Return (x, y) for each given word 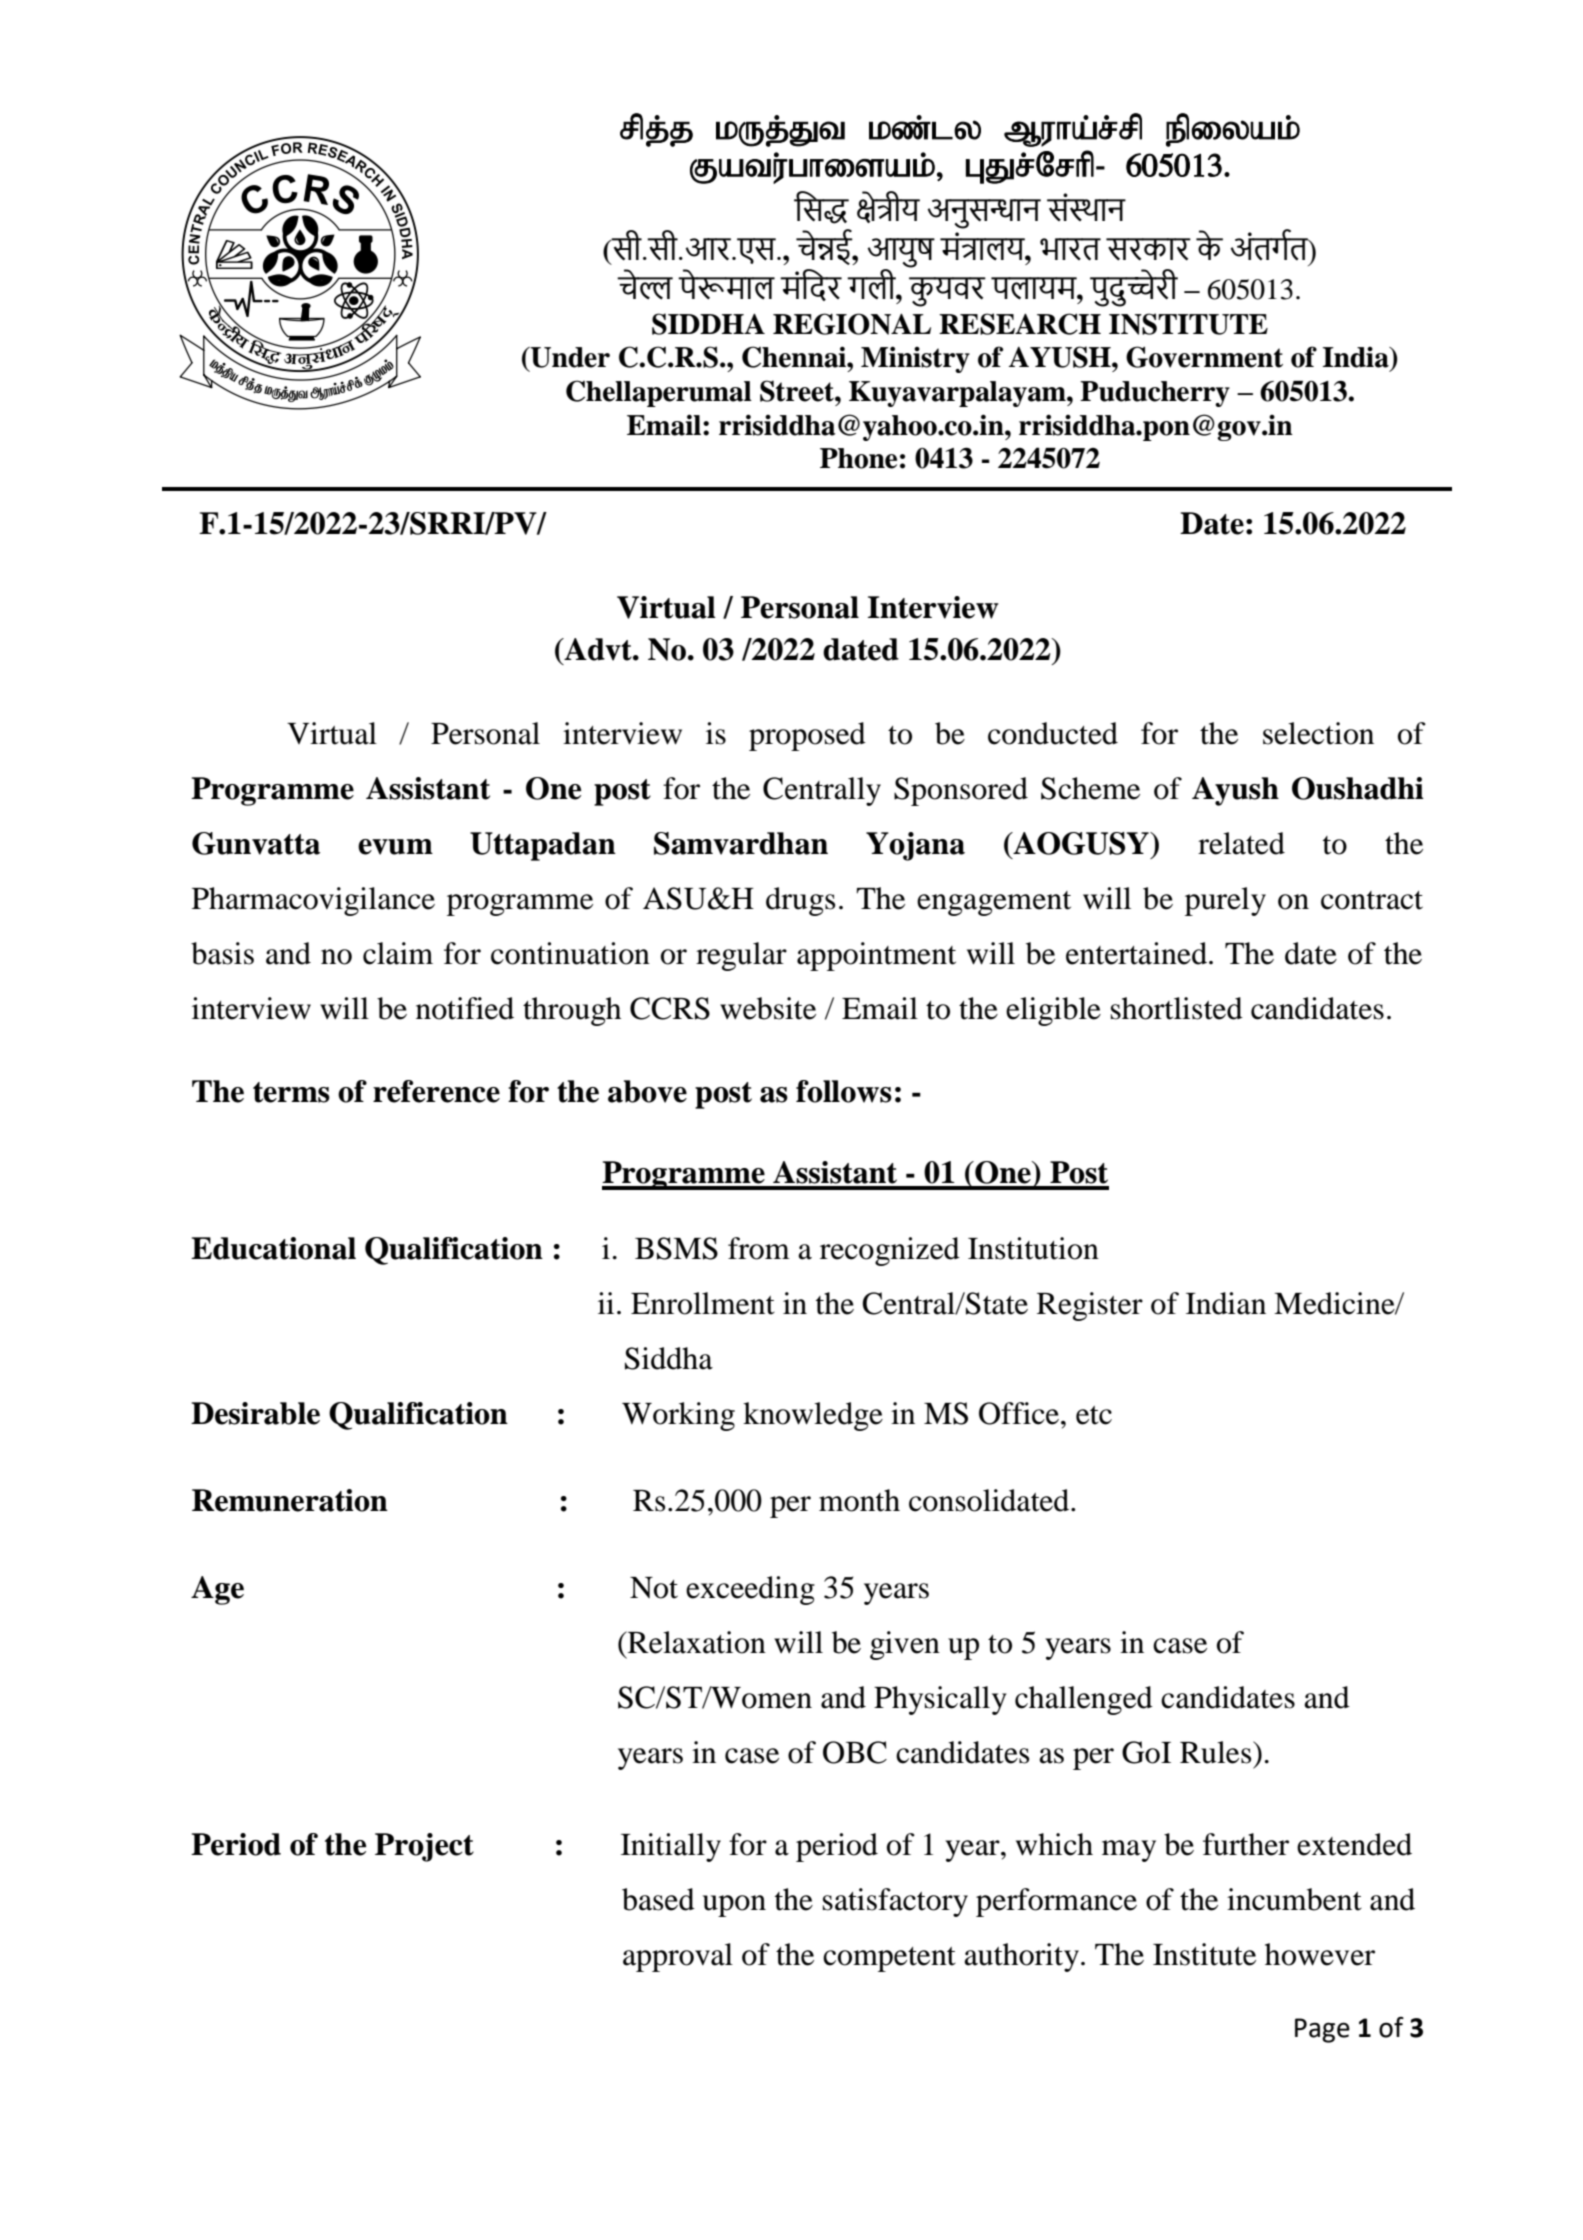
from (759, 1248)
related (1241, 843)
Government (1204, 357)
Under (569, 357)
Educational (273, 1248)
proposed (807, 736)
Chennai (795, 357)
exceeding (750, 1590)
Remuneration (290, 1500)
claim (398, 953)
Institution (1033, 1248)
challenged (1084, 1700)
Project (424, 1847)
